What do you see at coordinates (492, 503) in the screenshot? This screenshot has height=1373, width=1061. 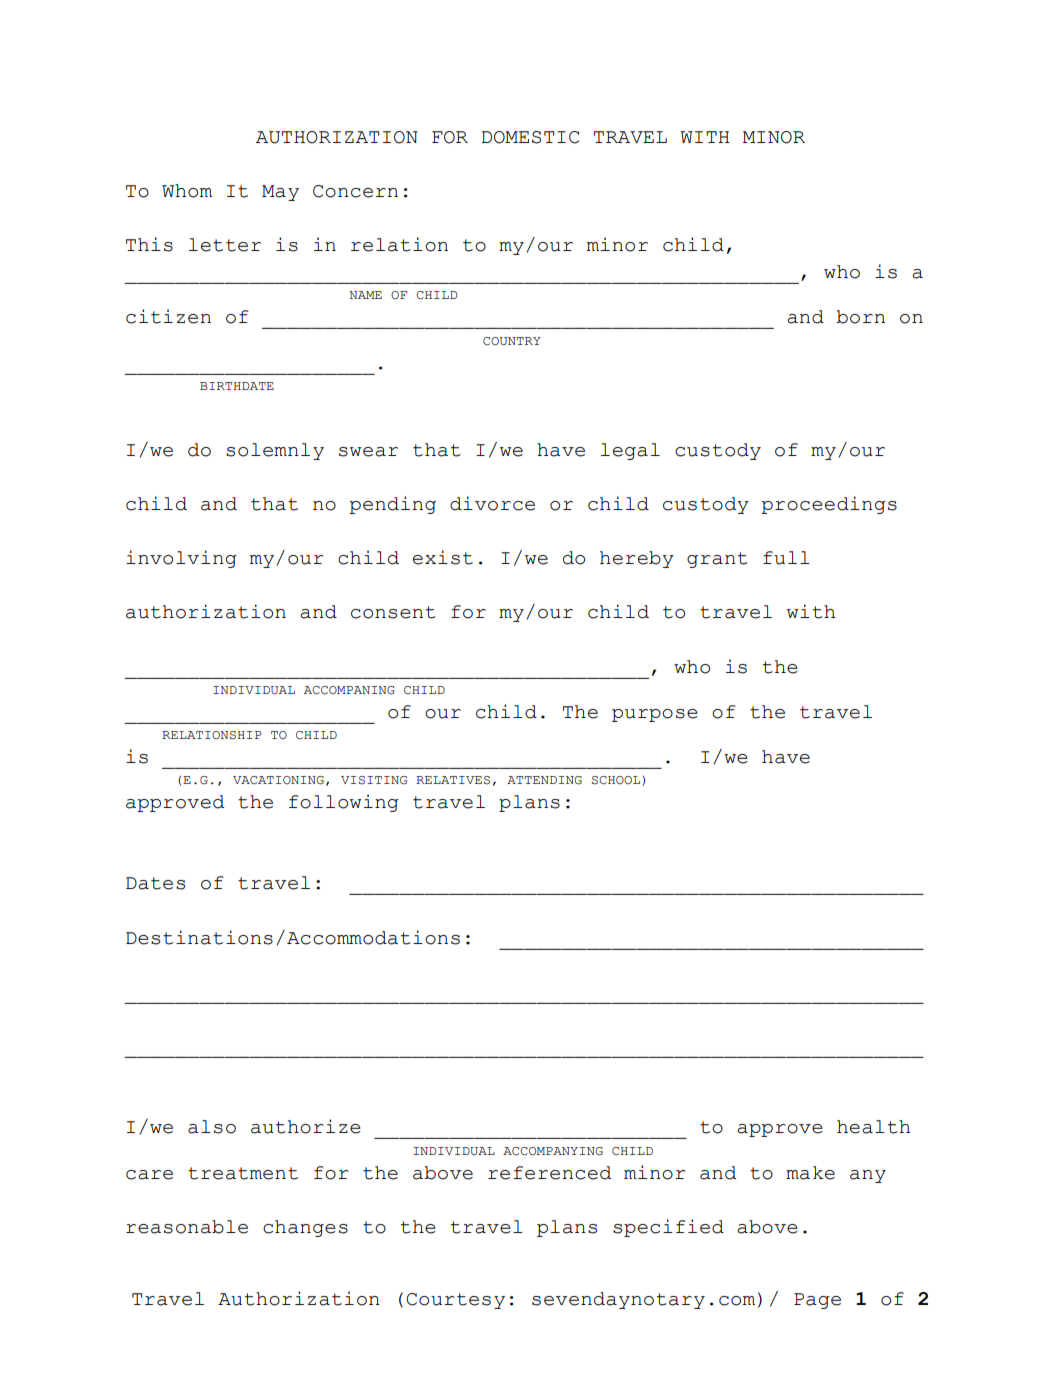 I see `divorce` at bounding box center [492, 503].
